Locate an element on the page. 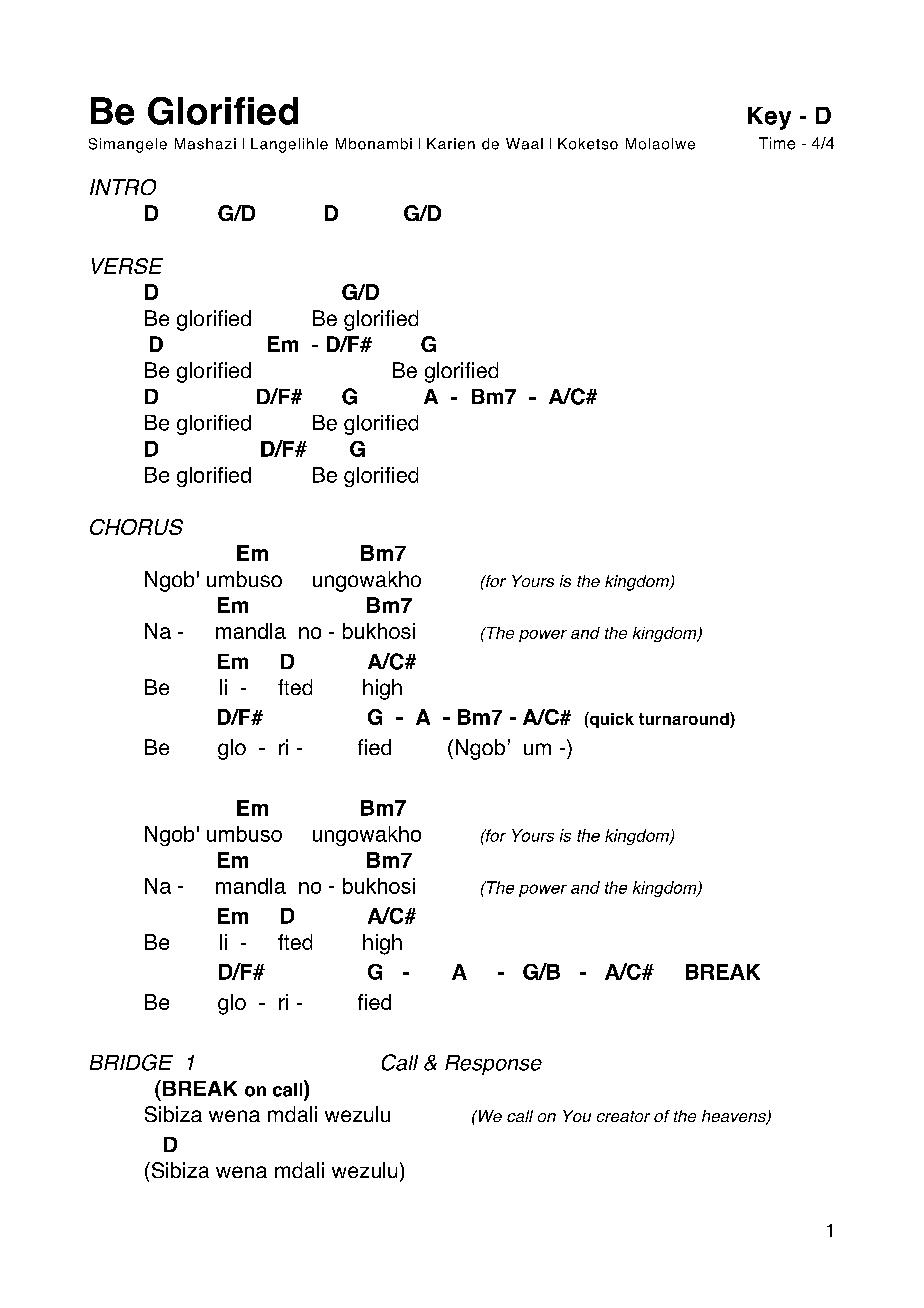  turnaround is located at coordinates (685, 720).
